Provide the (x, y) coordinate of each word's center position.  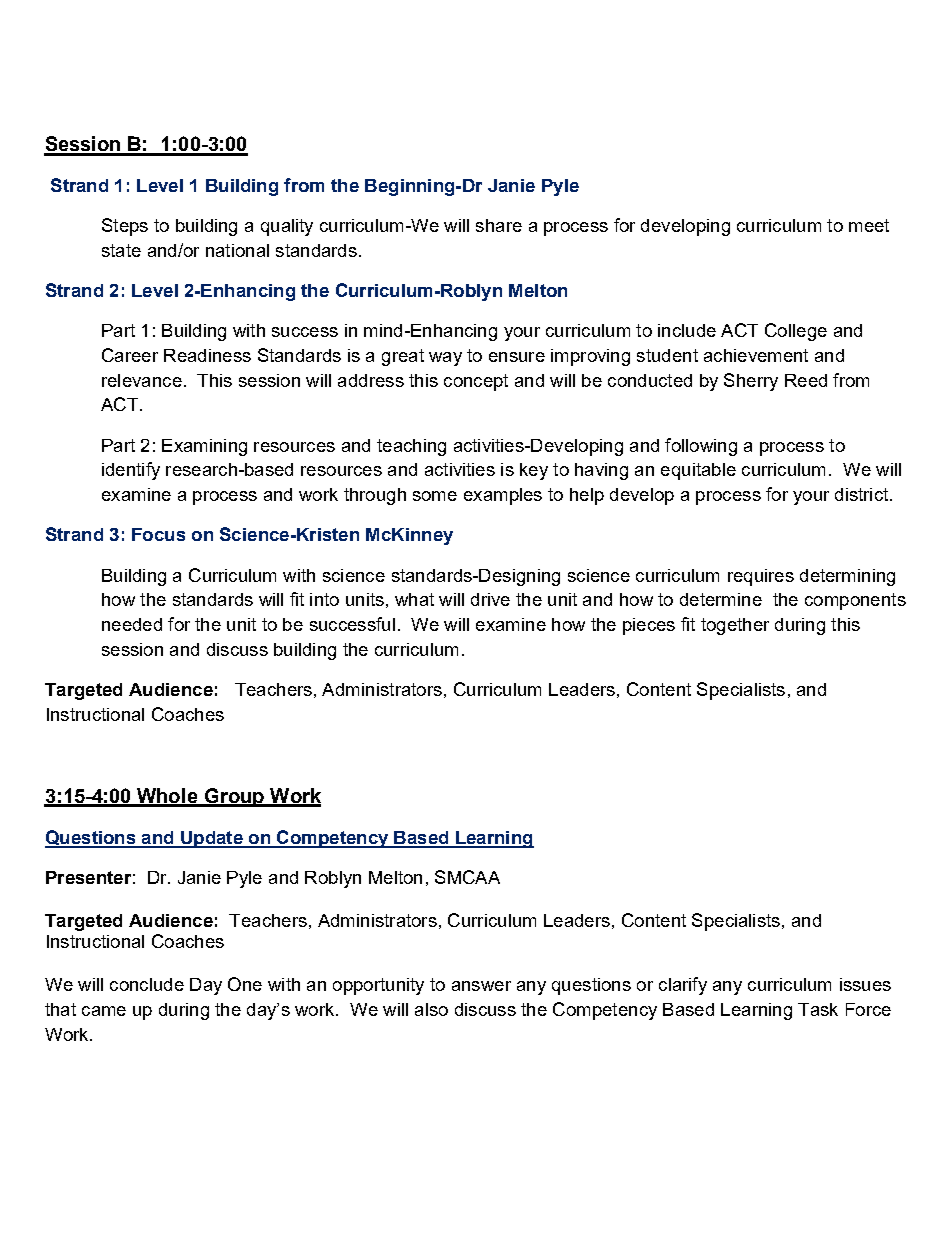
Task (818, 1009)
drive (490, 599)
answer (481, 986)
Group (235, 797)
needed (132, 624)
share (499, 225)
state (121, 250)
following (701, 447)
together (735, 626)
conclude (147, 984)
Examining (204, 447)
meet (869, 225)
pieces (649, 626)
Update (212, 839)
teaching (411, 447)
